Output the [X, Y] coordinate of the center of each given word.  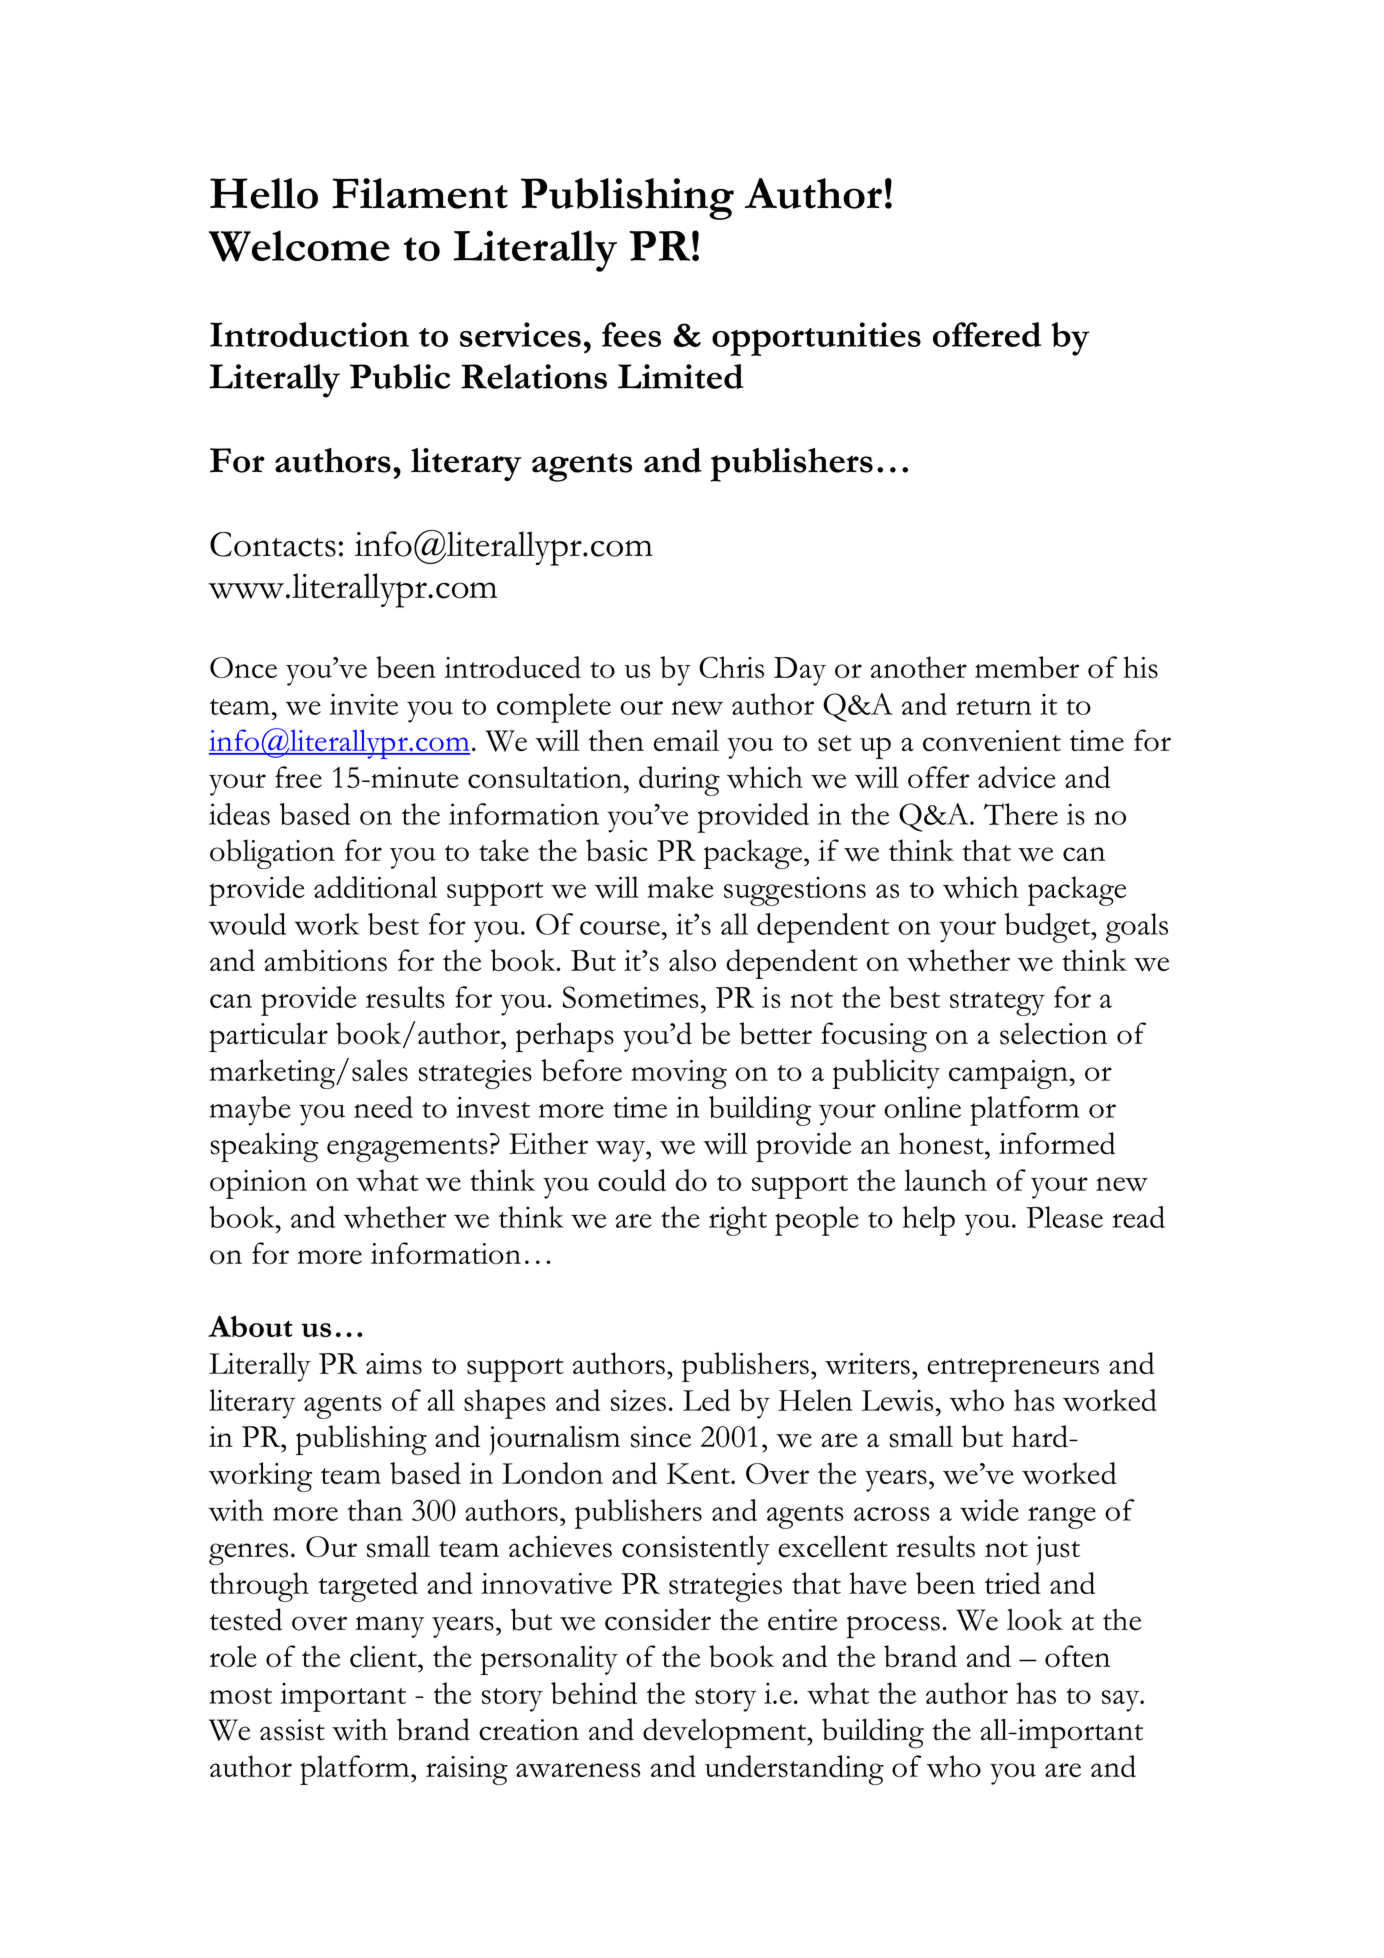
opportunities [816, 339]
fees [631, 334]
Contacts [273, 544]
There [1021, 814]
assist [292, 1730]
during [679, 781]
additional [375, 887]
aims [394, 1364]
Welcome [299, 246]
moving [679, 1074]
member [1027, 667]
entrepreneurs [1013, 1370]
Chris [731, 667]
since [661, 1437]
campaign [1008, 1074]
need [383, 1107]
